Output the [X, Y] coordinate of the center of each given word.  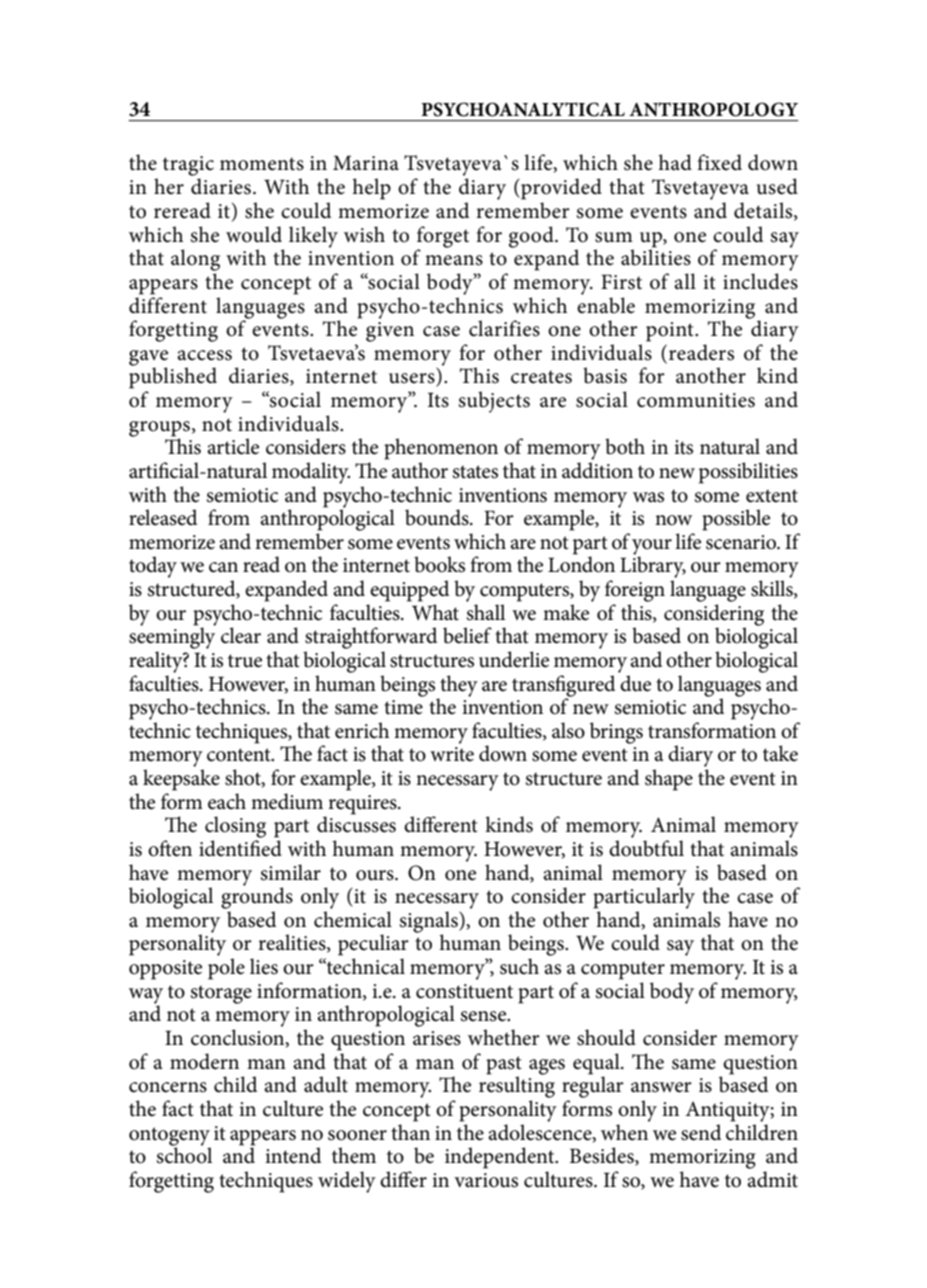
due [635, 683]
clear [241, 635]
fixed [719, 162]
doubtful [646, 848]
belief [467, 635]
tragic [188, 166]
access [204, 355]
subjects [494, 402]
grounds [257, 897]
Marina [366, 163]
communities [696, 400]
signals [430, 923]
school [184, 1154]
